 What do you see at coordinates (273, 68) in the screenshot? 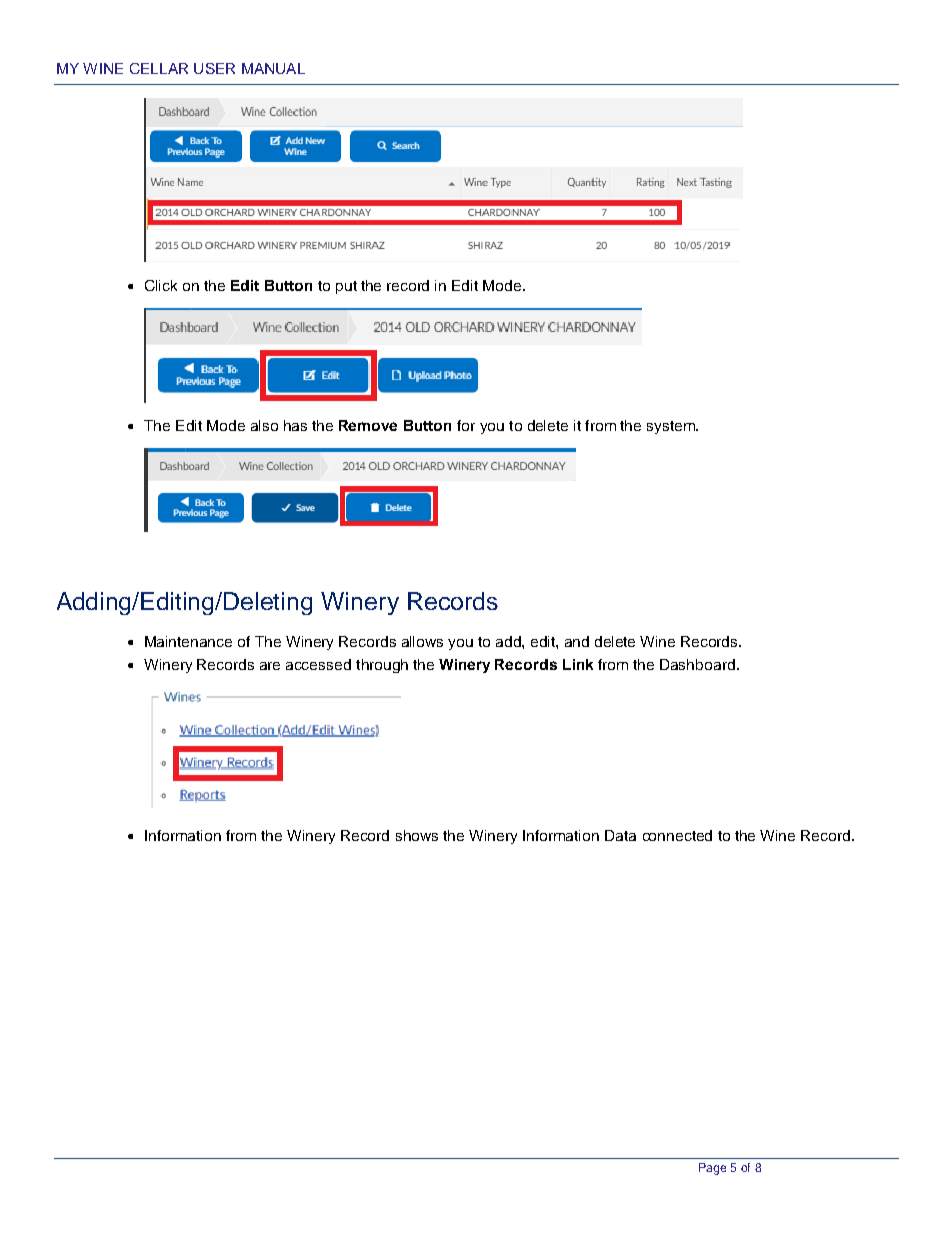
I see `MANUAL` at bounding box center [273, 68].
